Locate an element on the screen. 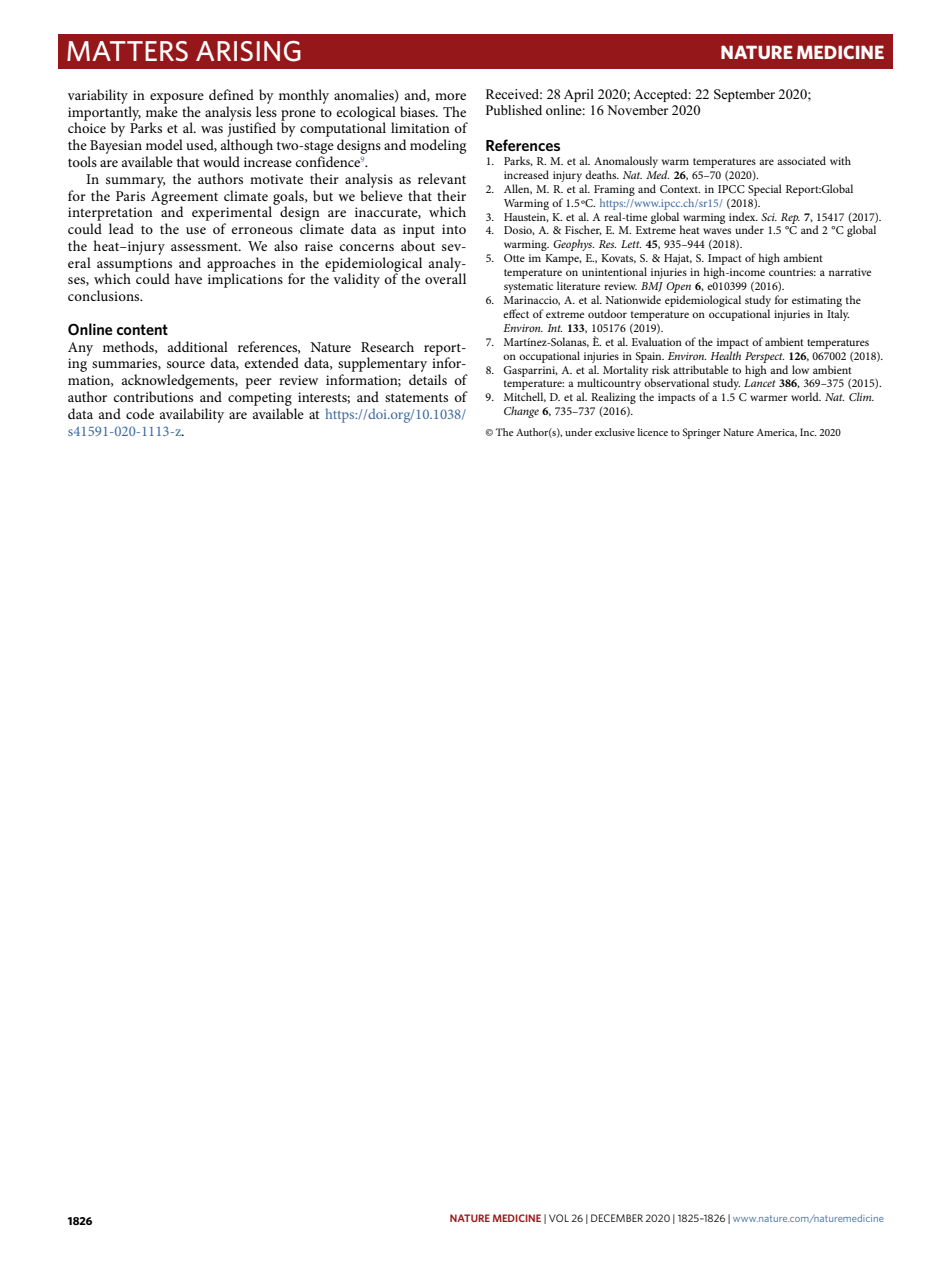  Change is located at coordinates (521, 412).
